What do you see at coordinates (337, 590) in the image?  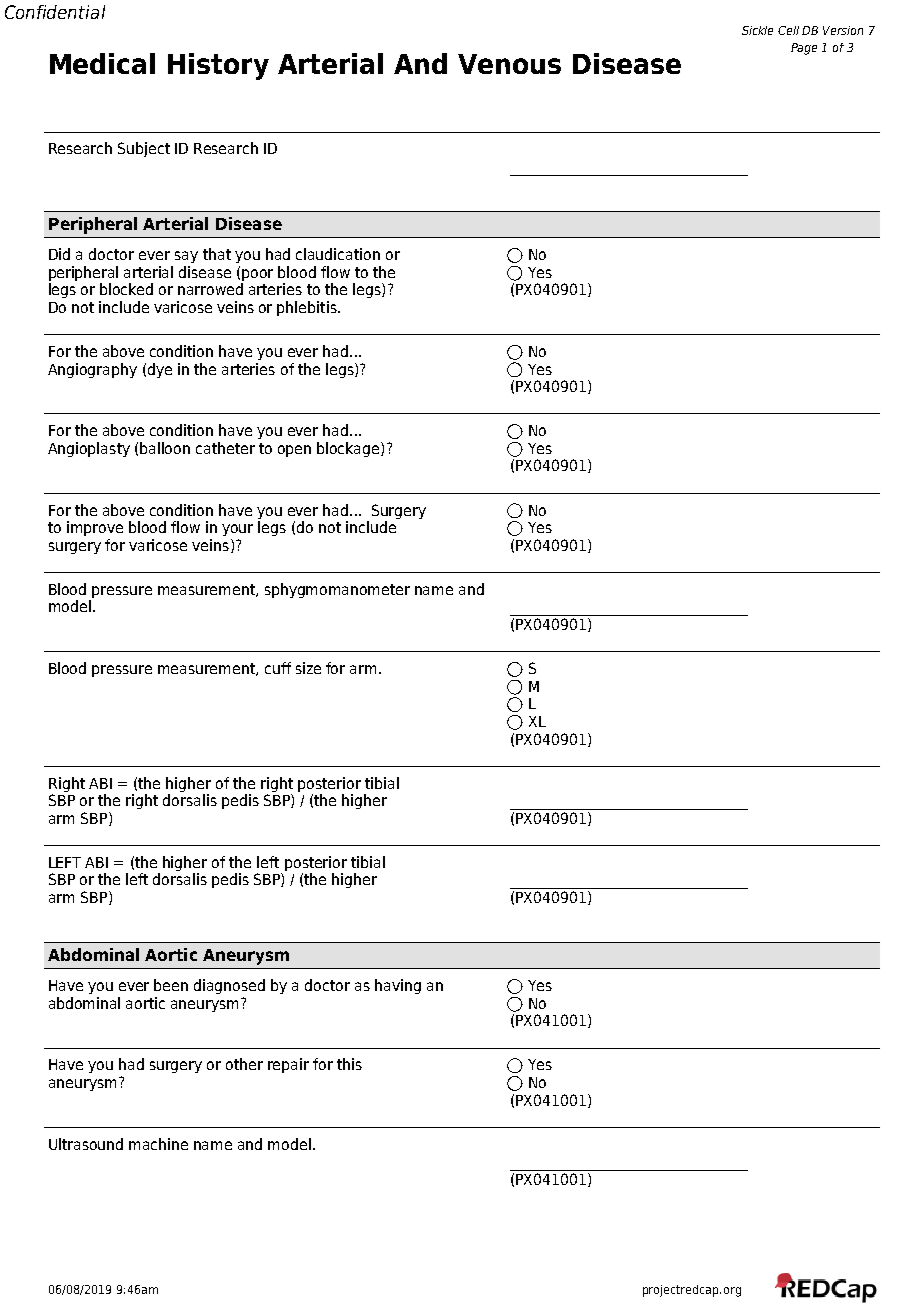 I see `sphygmomanometer` at bounding box center [337, 590].
